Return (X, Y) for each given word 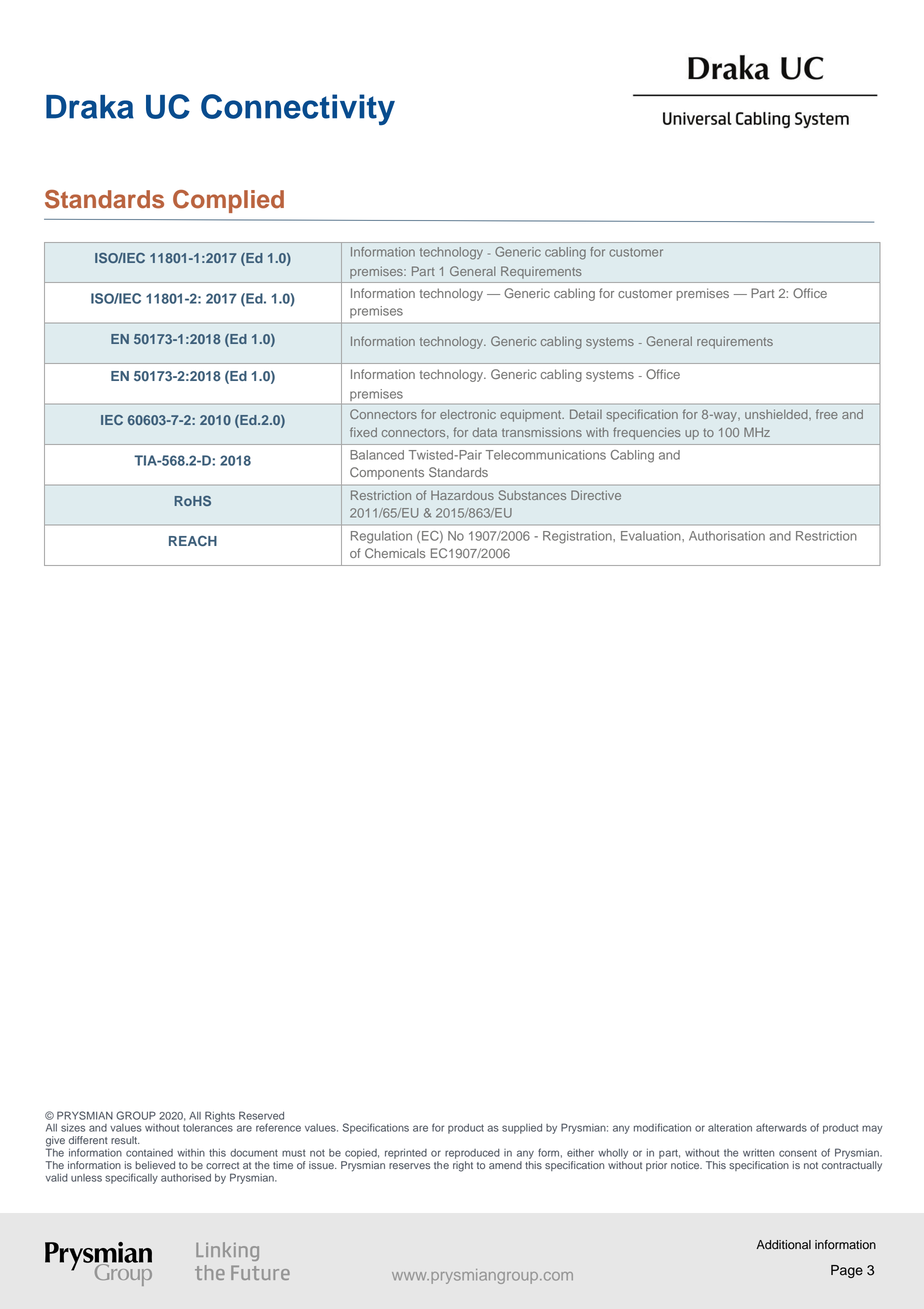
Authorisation (727, 536)
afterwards (781, 1127)
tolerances (208, 1128)
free (827, 414)
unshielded (777, 414)
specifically (131, 1178)
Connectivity (298, 110)
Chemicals (395, 553)
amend (505, 1165)
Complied (228, 201)
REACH (193, 540)
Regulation (381, 537)
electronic (468, 414)
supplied (522, 1129)
